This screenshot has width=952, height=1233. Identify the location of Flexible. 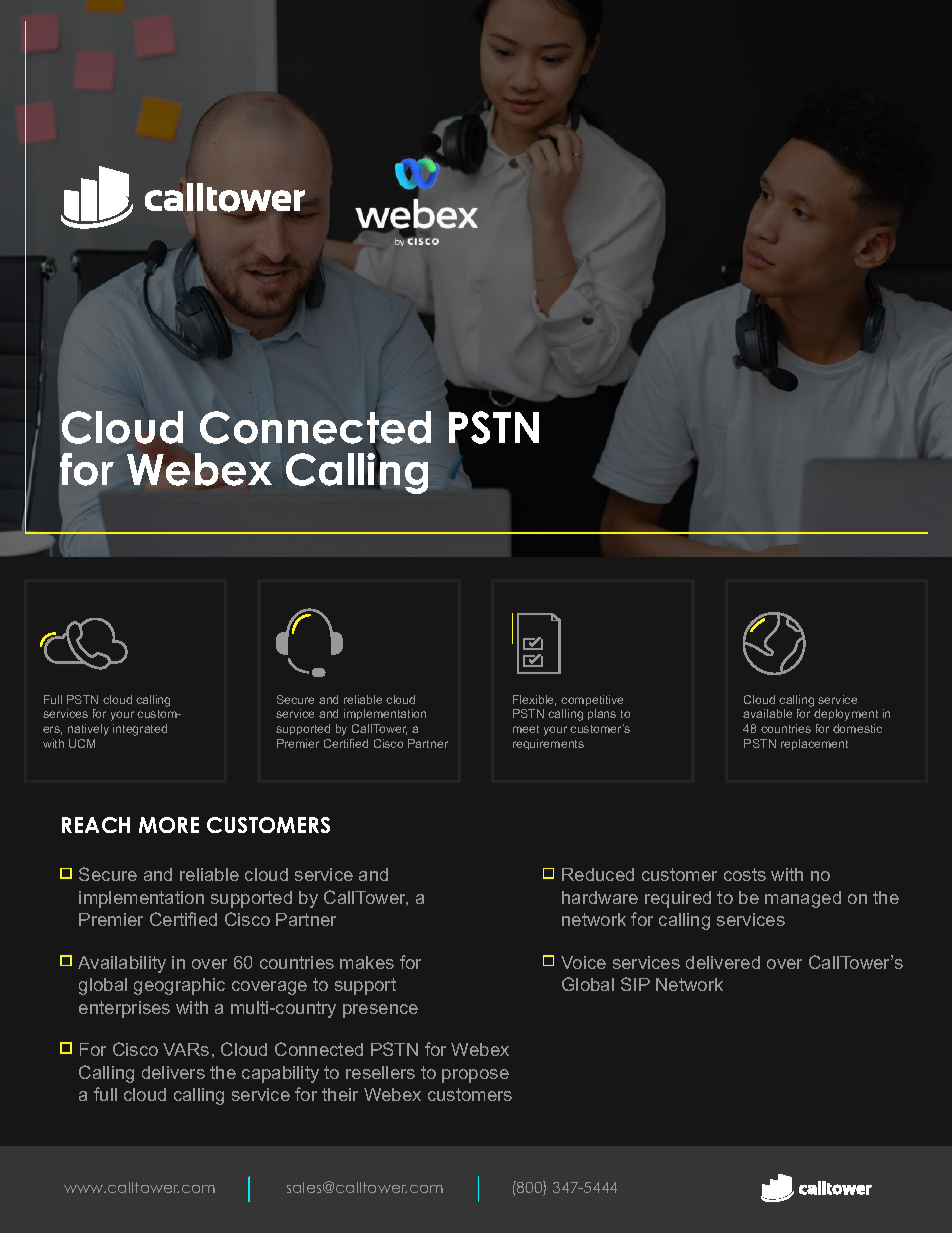
(534, 700).
